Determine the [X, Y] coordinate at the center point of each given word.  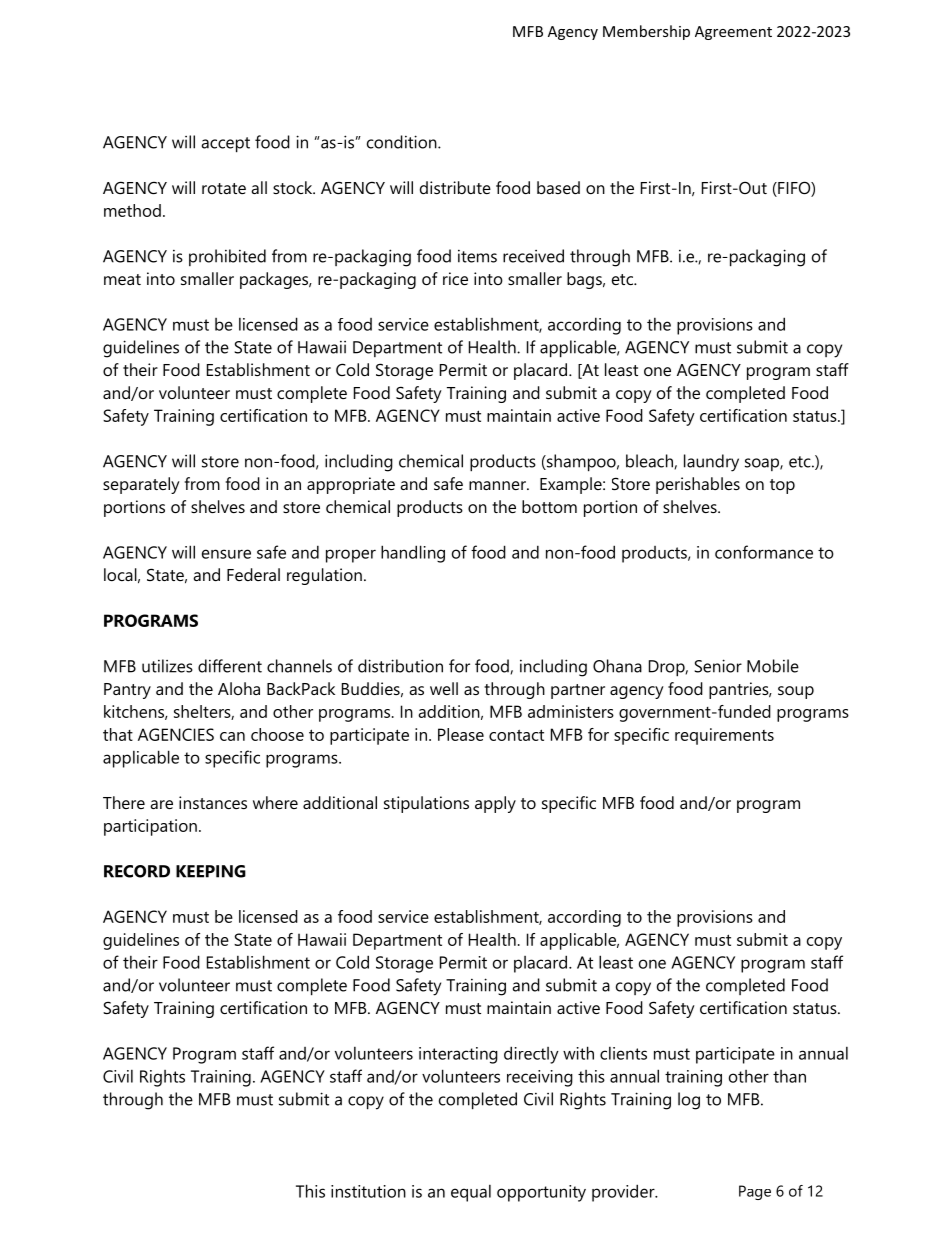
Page [755, 1192]
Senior [718, 666]
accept [226, 145]
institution [368, 1191]
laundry [711, 463]
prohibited [227, 257]
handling [413, 554]
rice [455, 278]
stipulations [426, 804]
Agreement [733, 33]
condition [403, 142]
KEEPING [211, 871]
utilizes [167, 666]
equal [471, 1193]
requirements [724, 736]
